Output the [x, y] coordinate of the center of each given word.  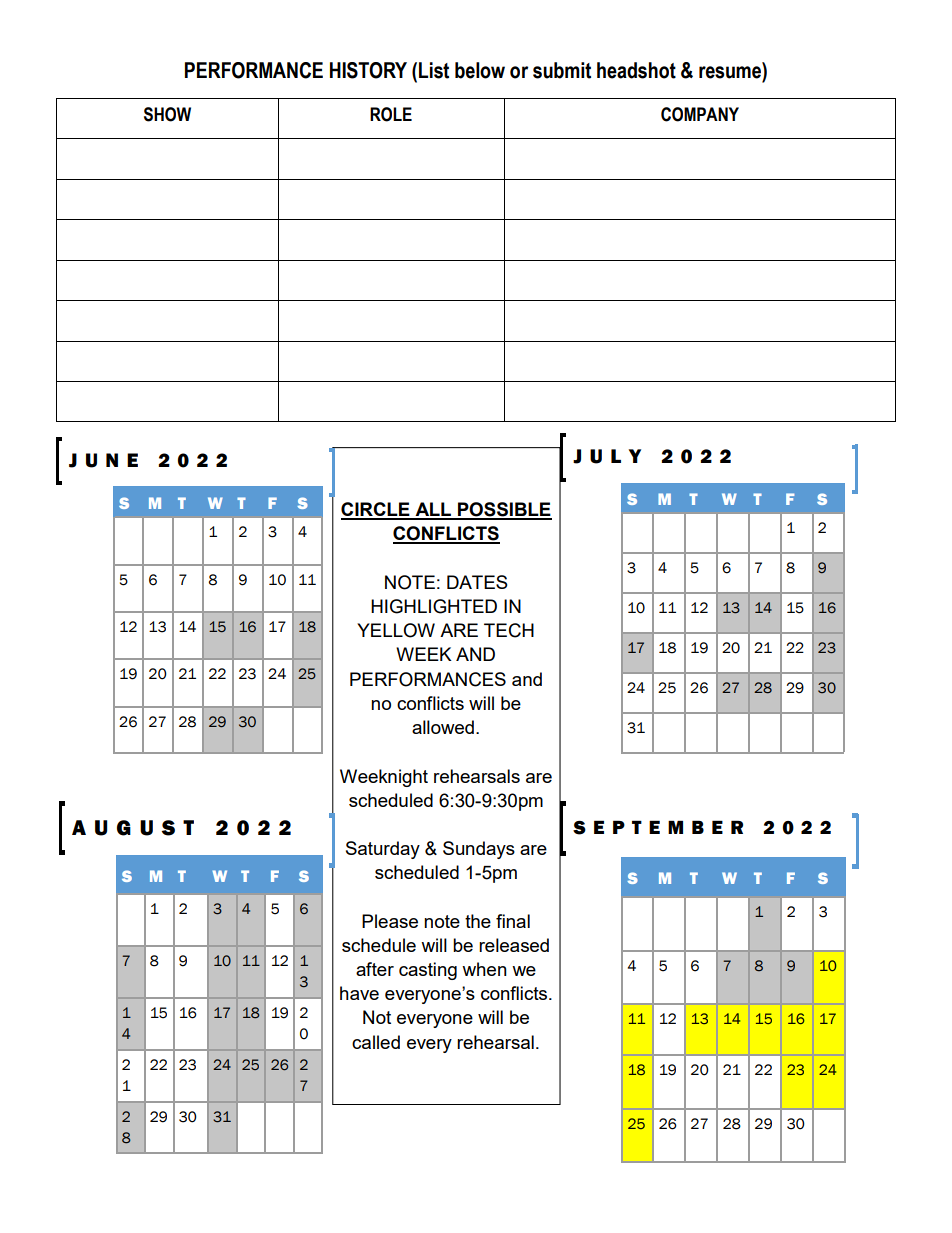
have [359, 993]
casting [428, 971]
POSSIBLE [504, 510]
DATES [477, 582]
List [434, 70]
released [514, 945]
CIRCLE [376, 510]
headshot [636, 70]
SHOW [167, 114]
